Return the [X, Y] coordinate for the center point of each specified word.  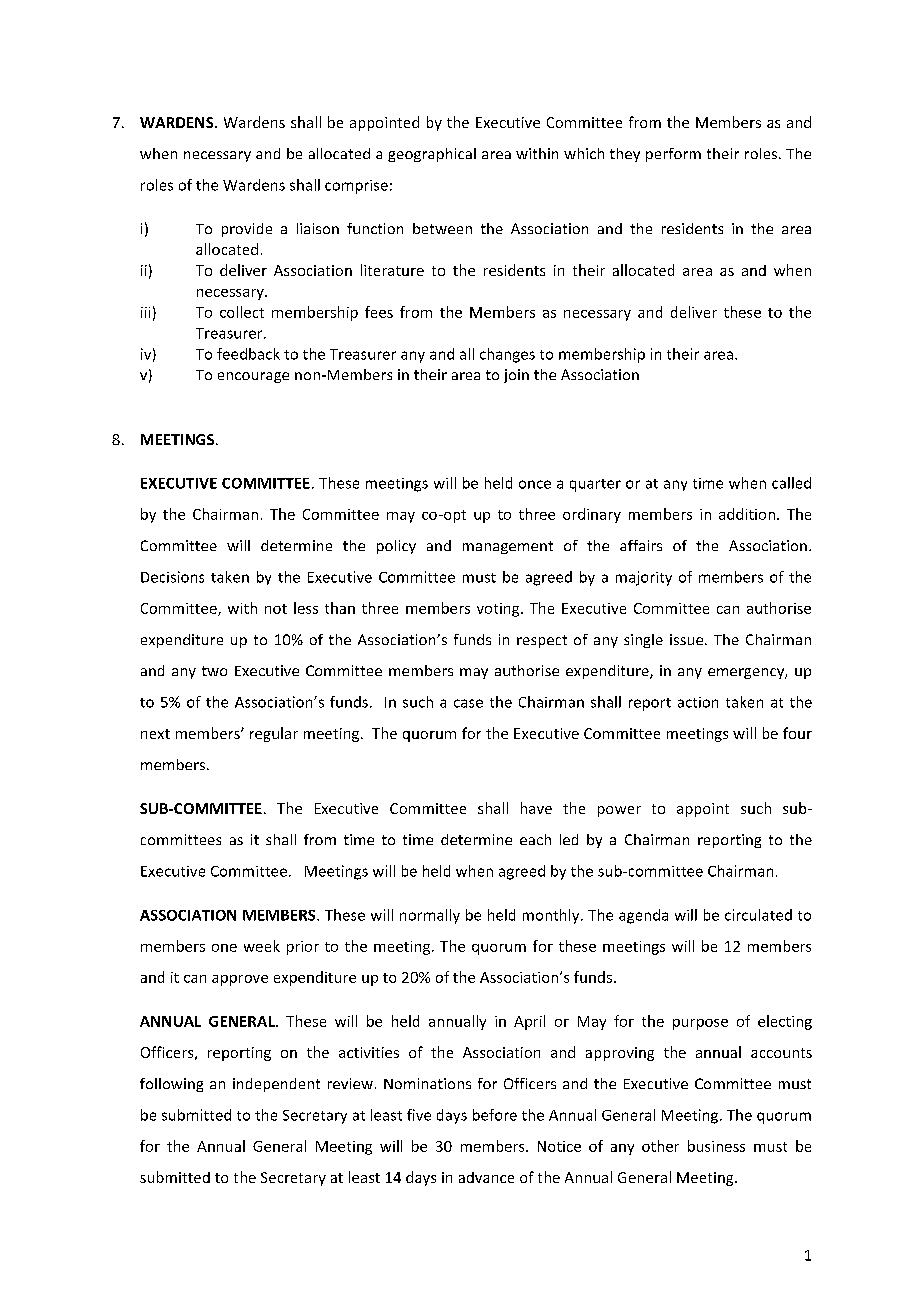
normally [430, 916]
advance [486, 1177]
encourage [253, 377]
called [791, 483]
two [214, 671]
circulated [758, 915]
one [224, 948]
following [171, 1085]
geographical [432, 155]
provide [247, 230]
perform [673, 155]
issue [688, 639]
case [468, 703]
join [516, 376]
